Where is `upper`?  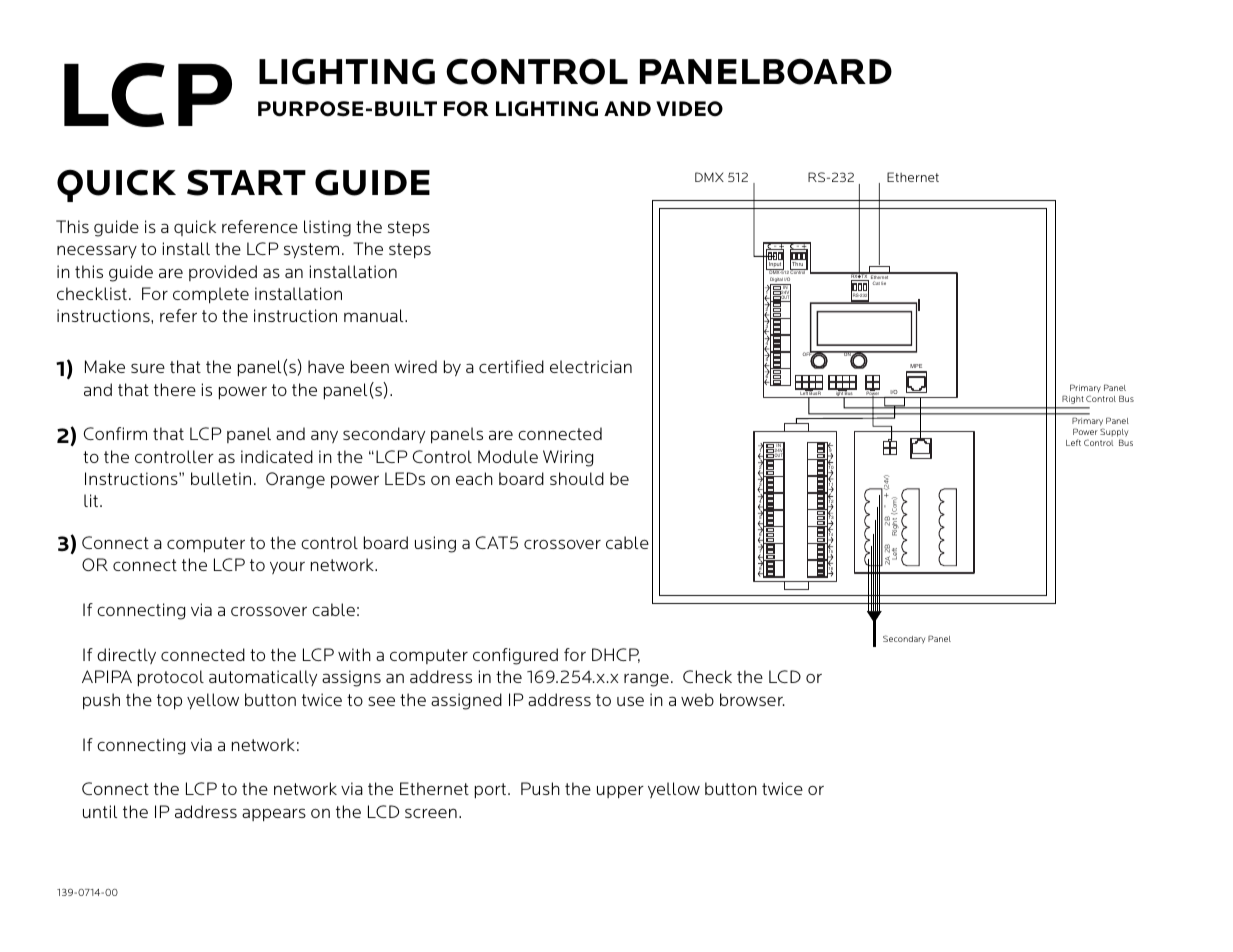 upper is located at coordinates (620, 792).
